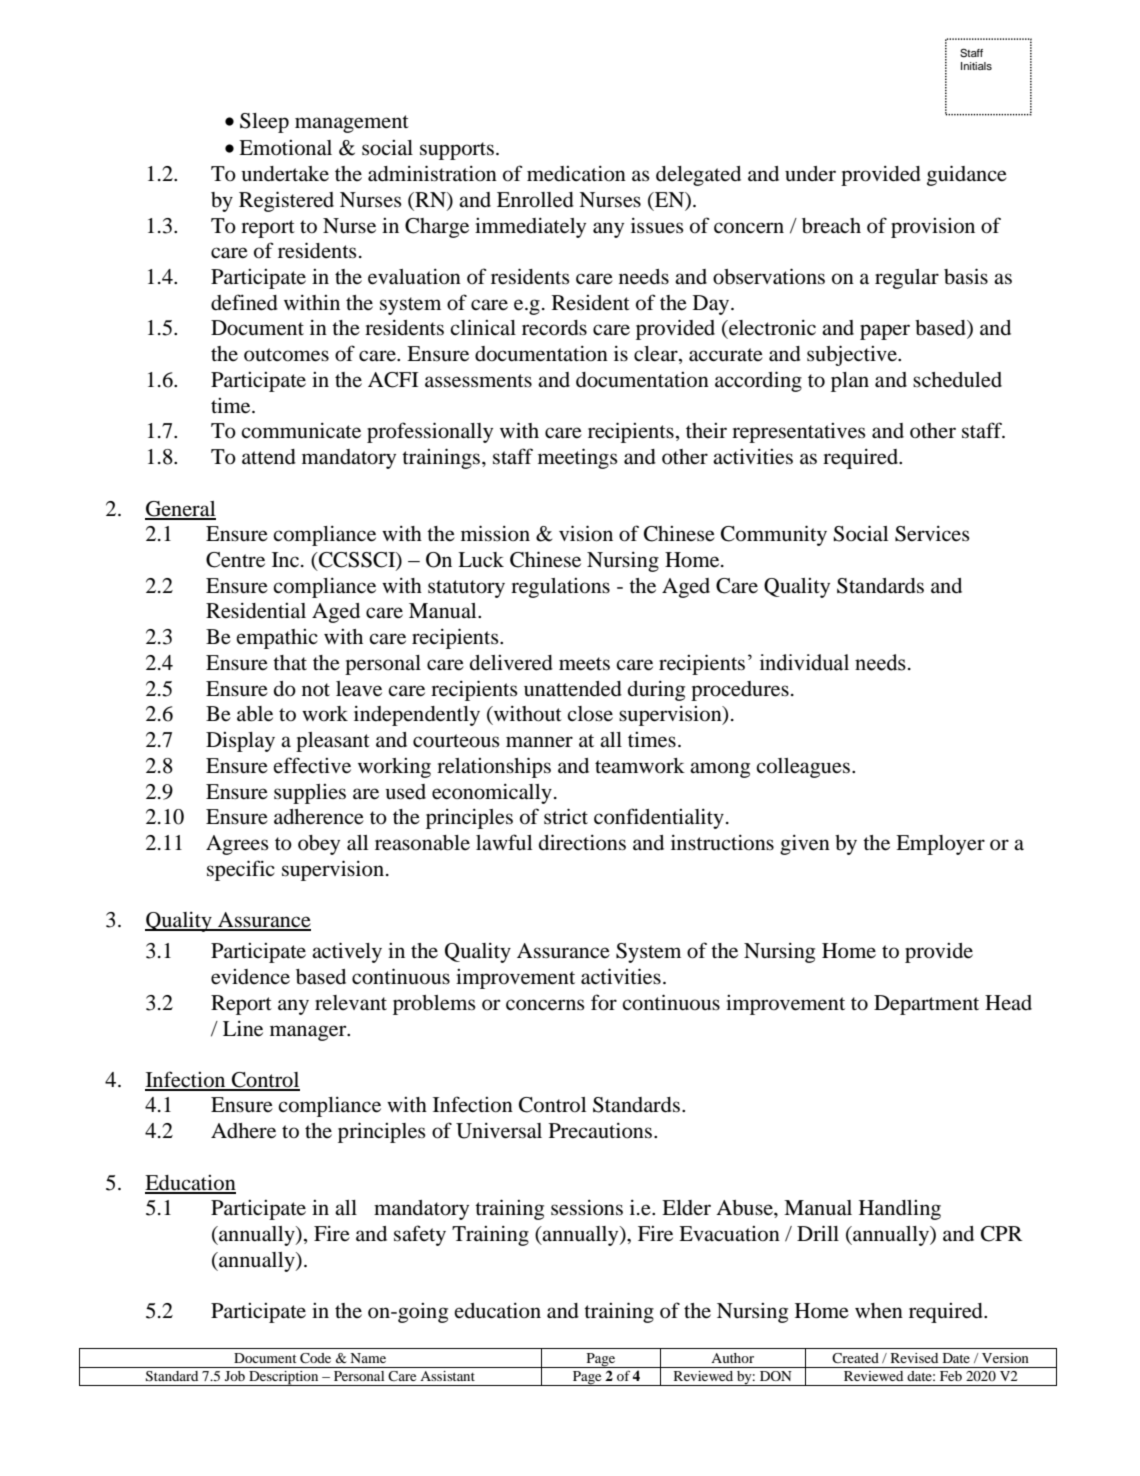 This page has height=1476, width=1140. Describe the element at coordinates (333, 742) in the page. I see `pleasant` at that location.
